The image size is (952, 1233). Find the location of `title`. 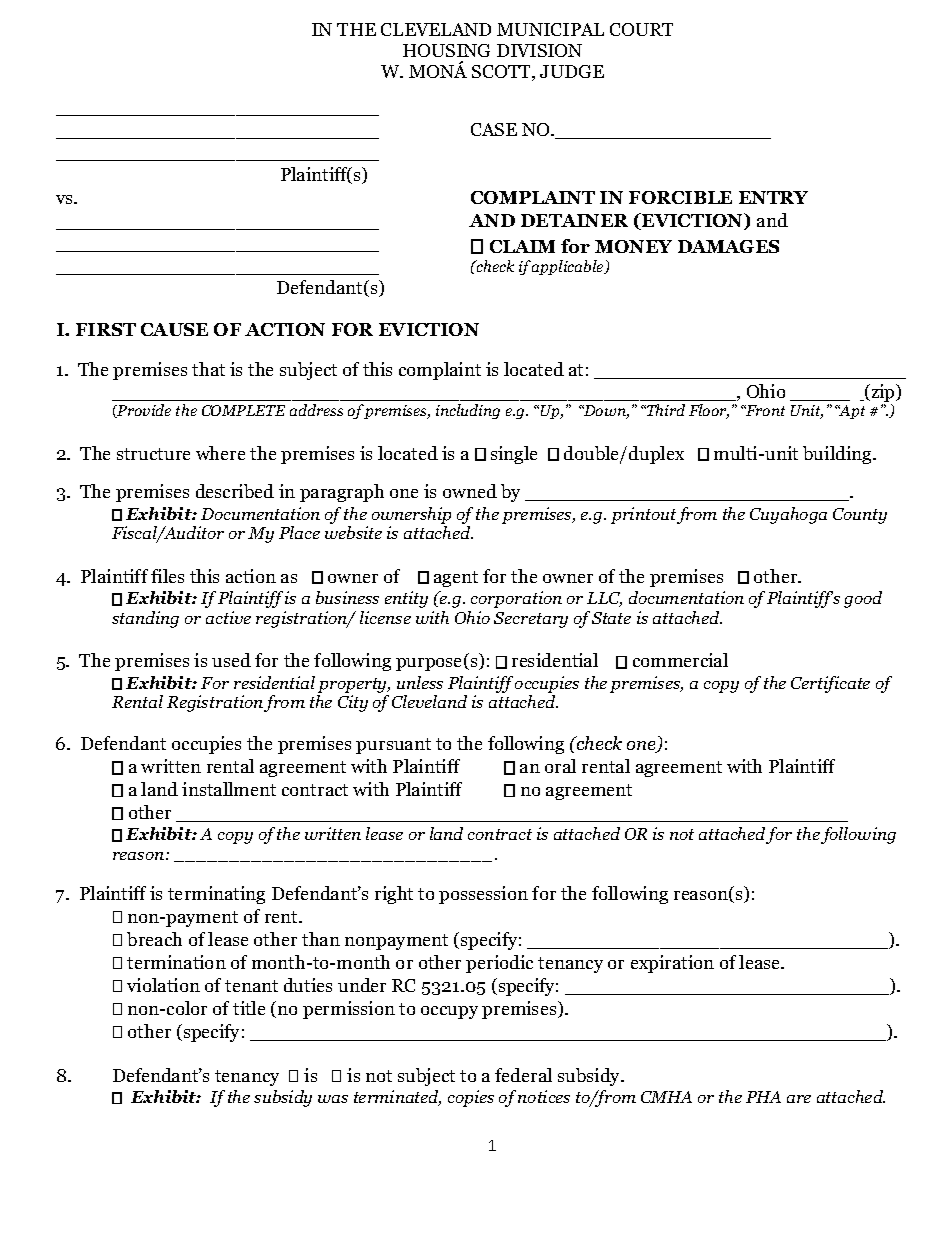

title is located at coordinates (249, 1008).
